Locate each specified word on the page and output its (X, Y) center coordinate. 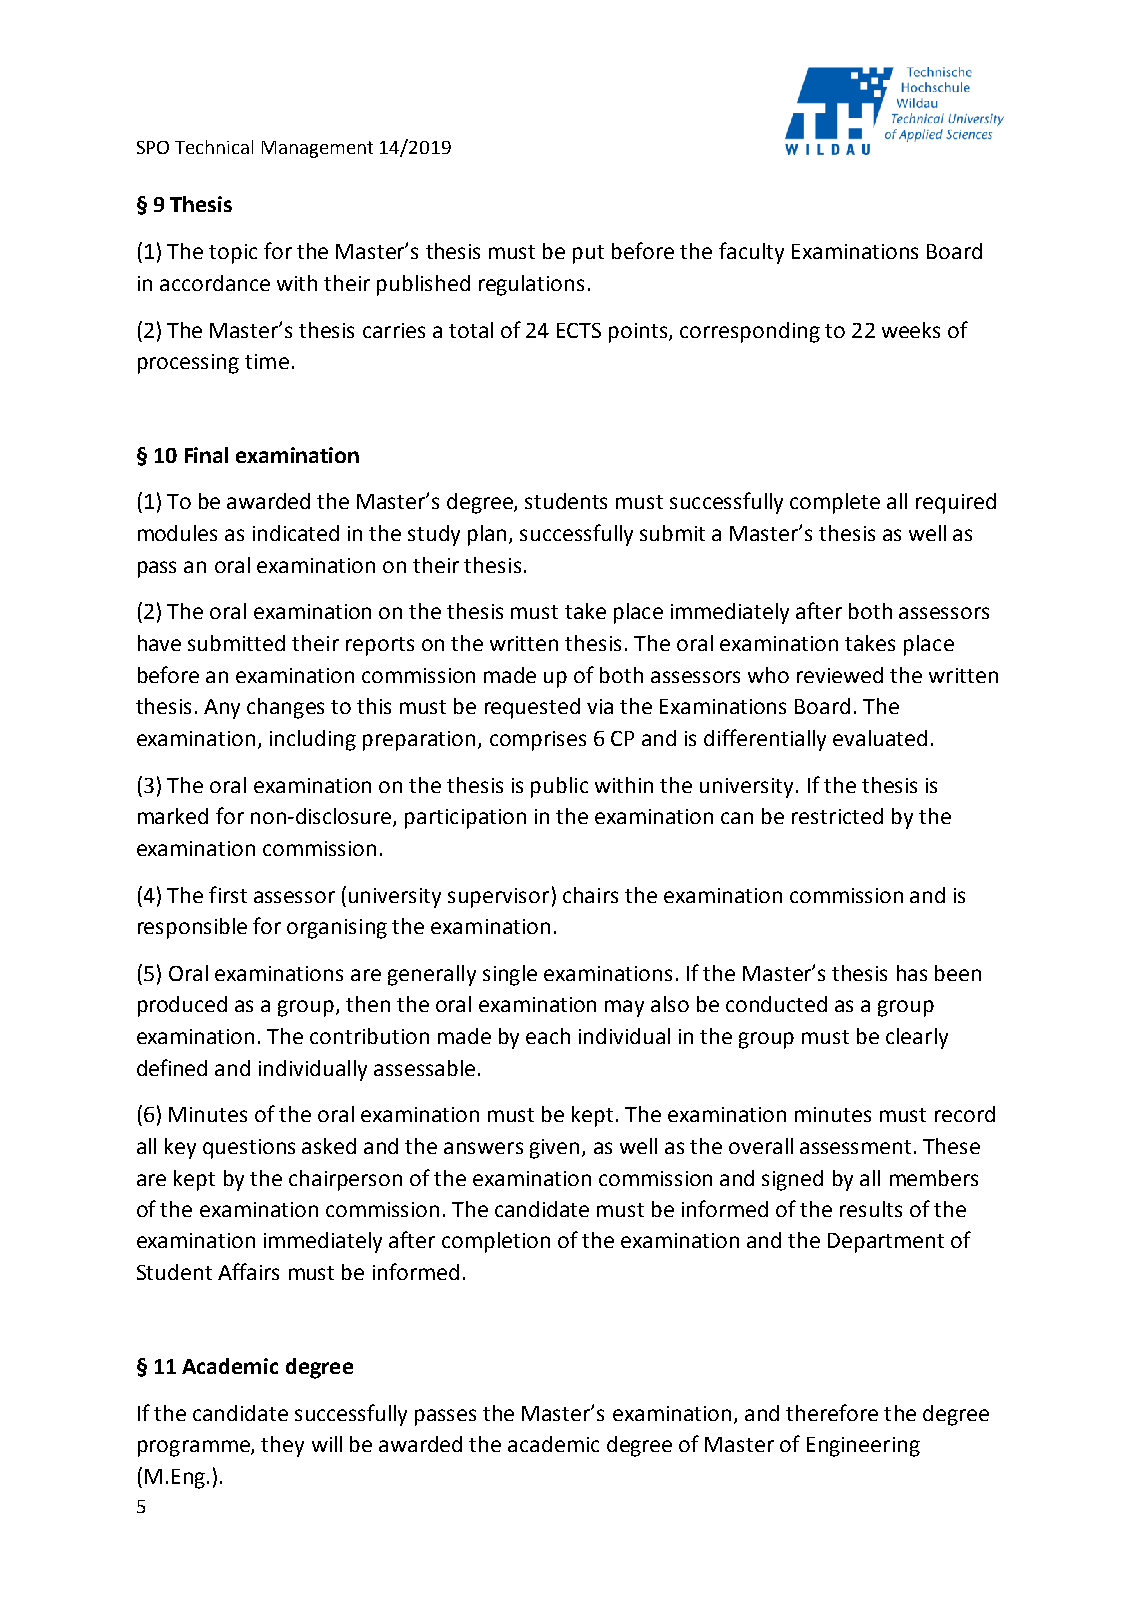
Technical (214, 147)
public (559, 787)
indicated (296, 533)
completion (496, 1242)
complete (835, 503)
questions (249, 1149)
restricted (837, 816)
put (588, 254)
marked (173, 816)
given (554, 1149)
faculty (751, 253)
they (282, 1446)
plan (489, 535)
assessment (855, 1147)
